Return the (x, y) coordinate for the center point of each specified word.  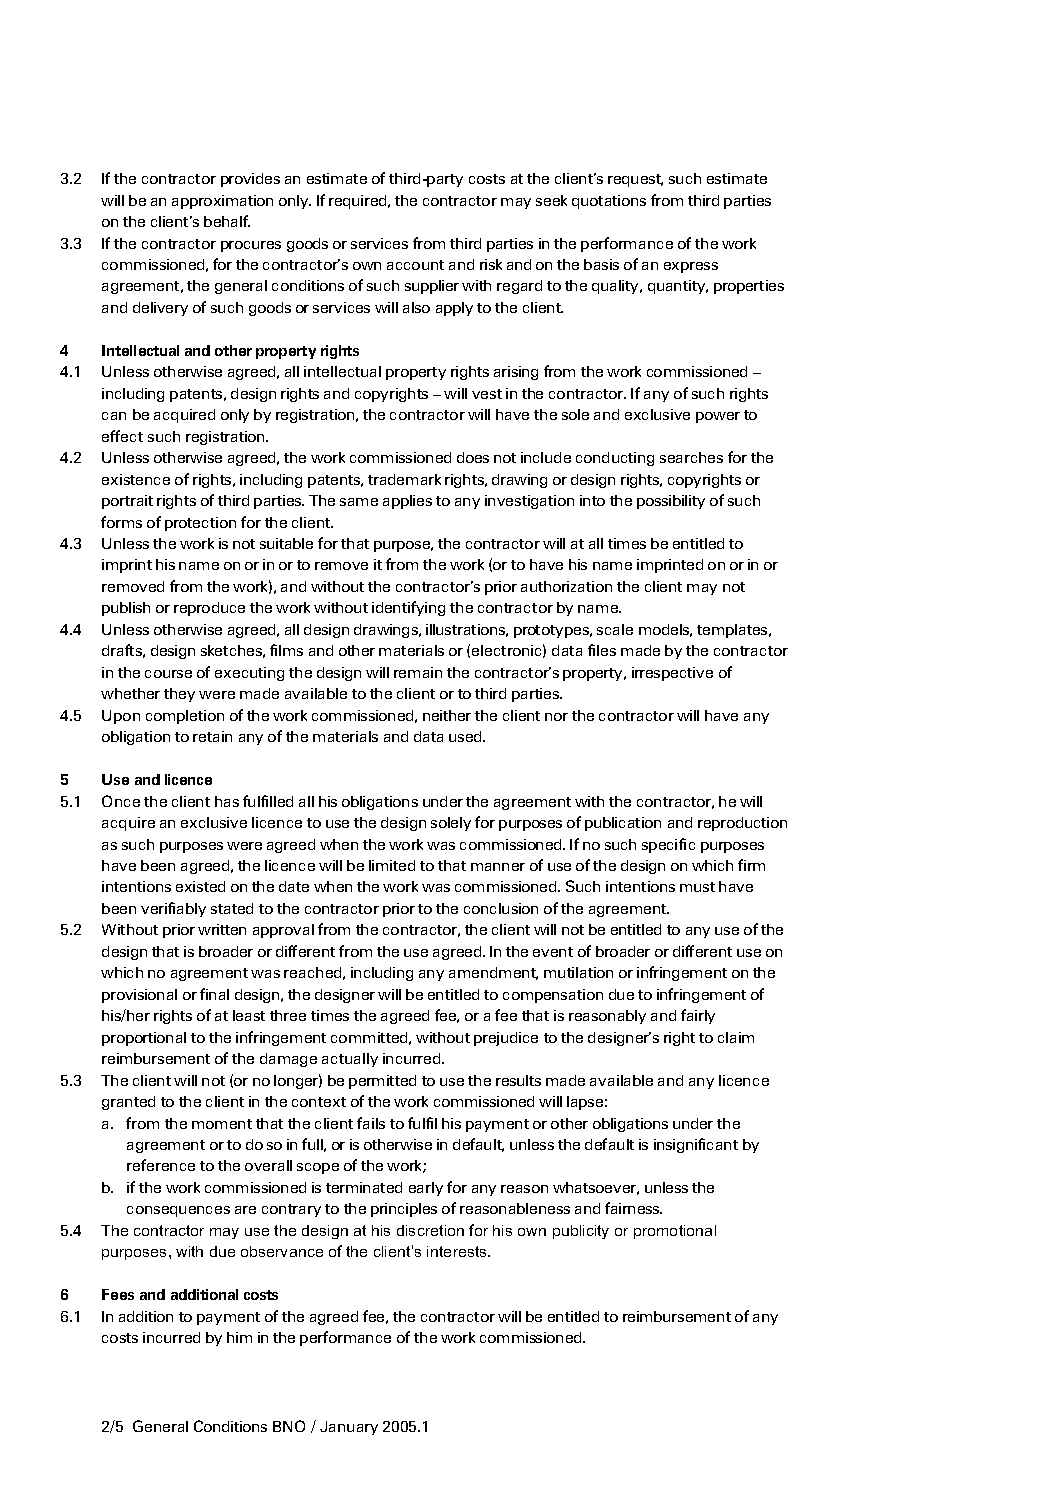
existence (136, 479)
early (426, 1189)
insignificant (696, 1145)
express (691, 267)
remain (418, 672)
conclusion (501, 908)
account (415, 265)
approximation (222, 202)
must (697, 887)
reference (161, 1165)
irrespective (672, 674)
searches (691, 457)
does (473, 457)
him (239, 1337)
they (179, 695)
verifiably (173, 909)
